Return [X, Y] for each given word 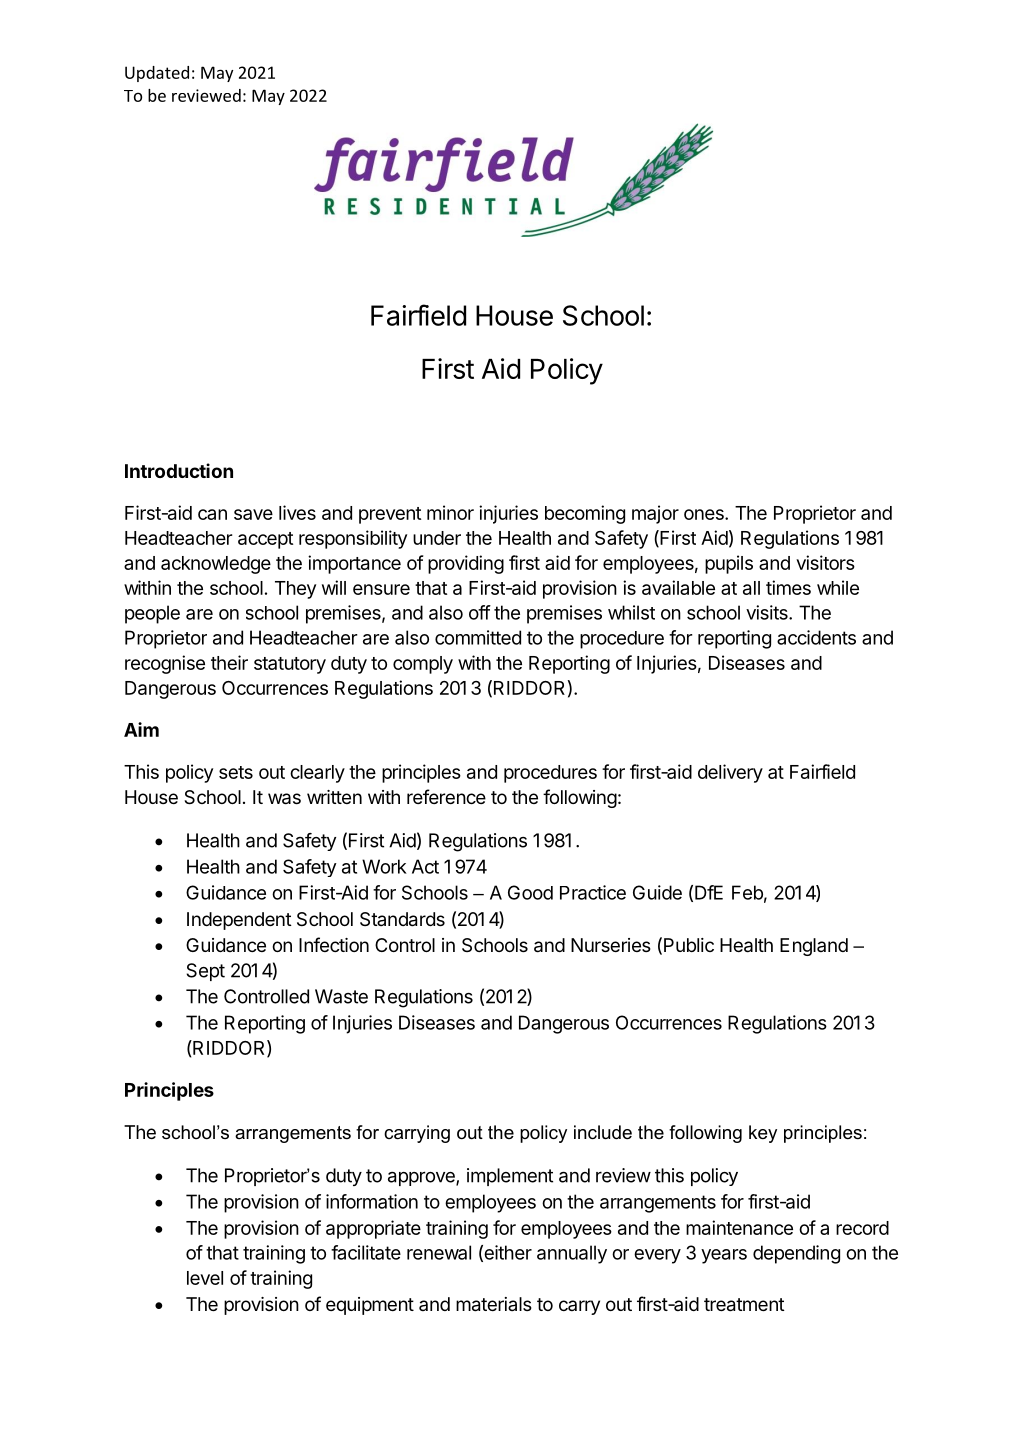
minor [450, 512]
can [212, 514]
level [205, 1278]
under [437, 538]
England [814, 947]
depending [796, 1254]
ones [705, 514]
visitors [825, 562]
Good [530, 892]
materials [494, 1304]
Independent [239, 921]
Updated [157, 74]
